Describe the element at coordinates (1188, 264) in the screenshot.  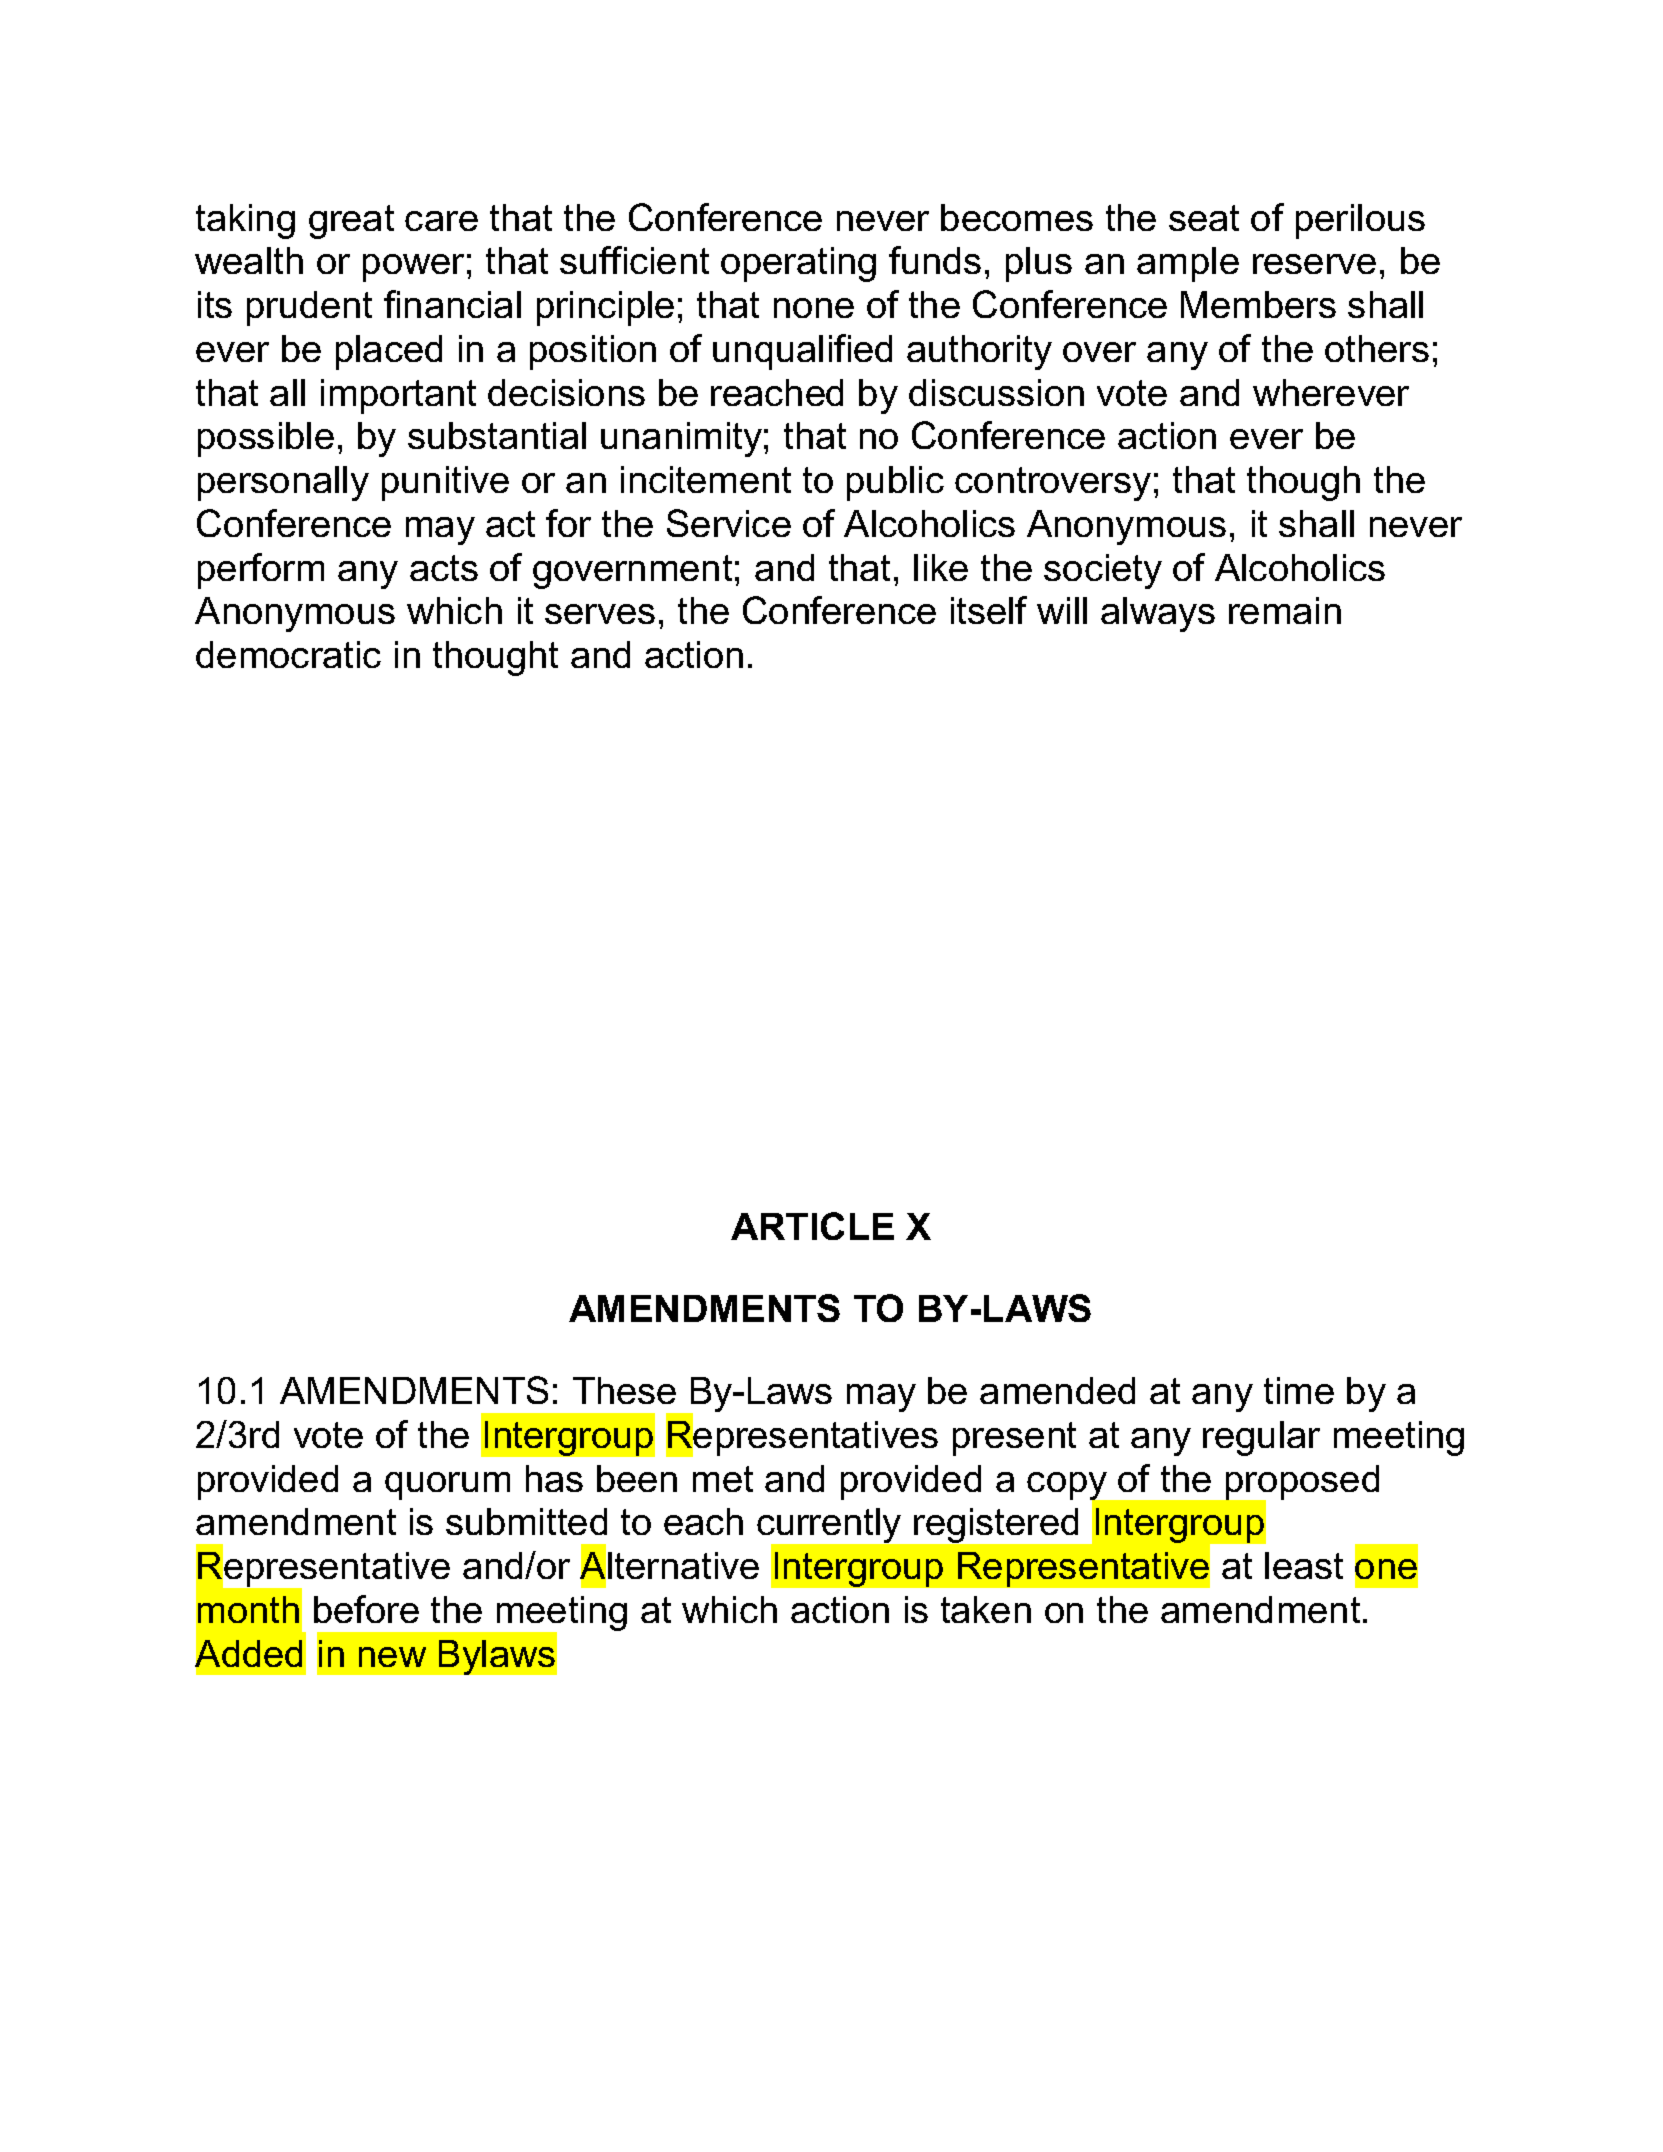
I see `ample` at that location.
